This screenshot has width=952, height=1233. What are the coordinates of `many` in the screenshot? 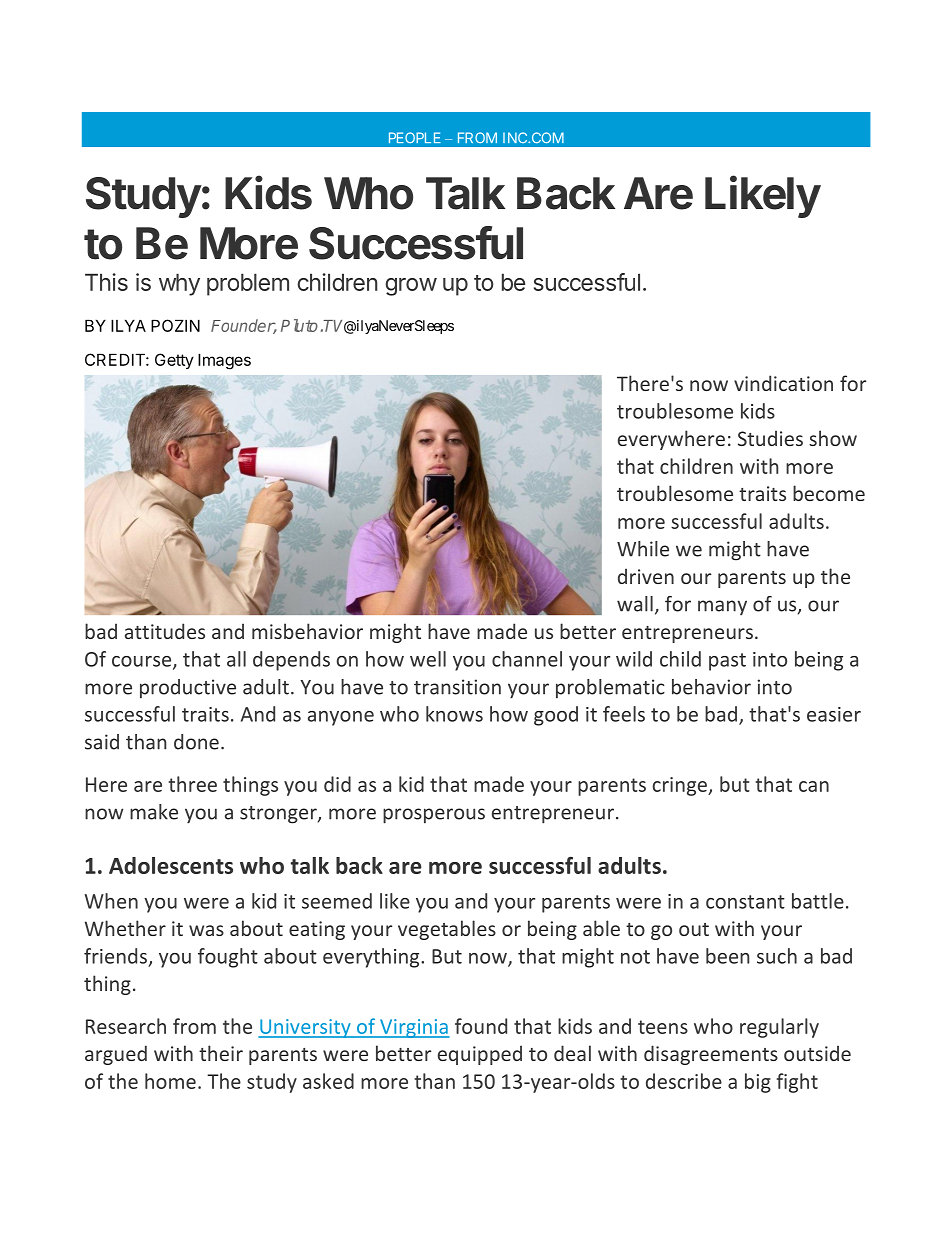 It's located at (722, 607).
